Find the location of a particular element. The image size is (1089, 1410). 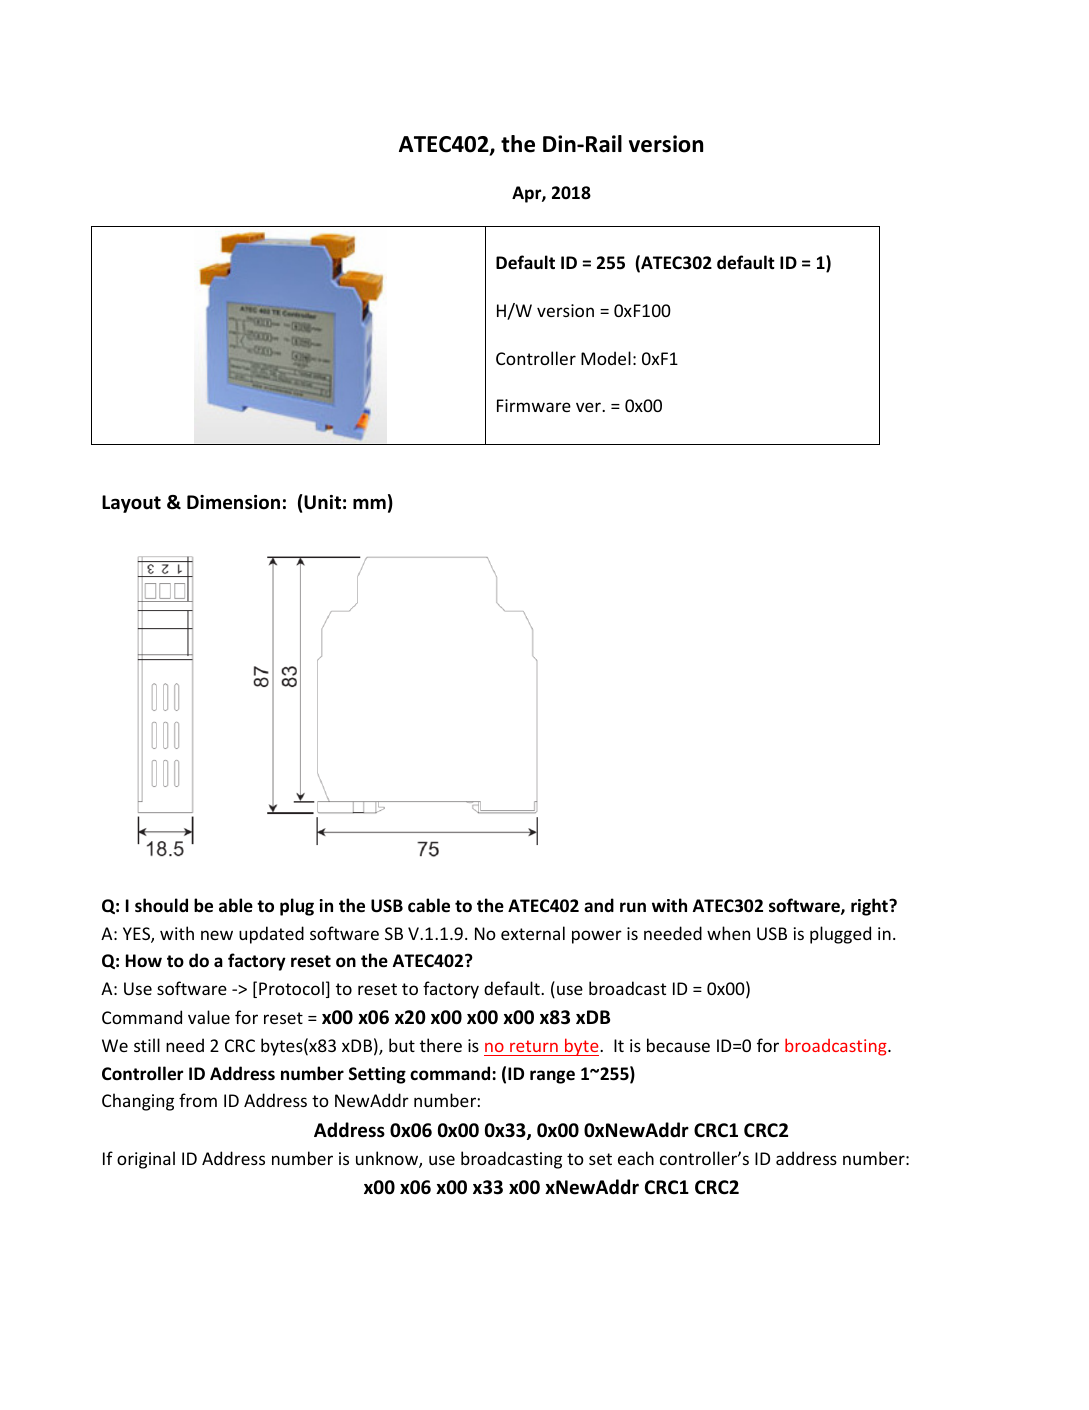

updated is located at coordinates (271, 935).
